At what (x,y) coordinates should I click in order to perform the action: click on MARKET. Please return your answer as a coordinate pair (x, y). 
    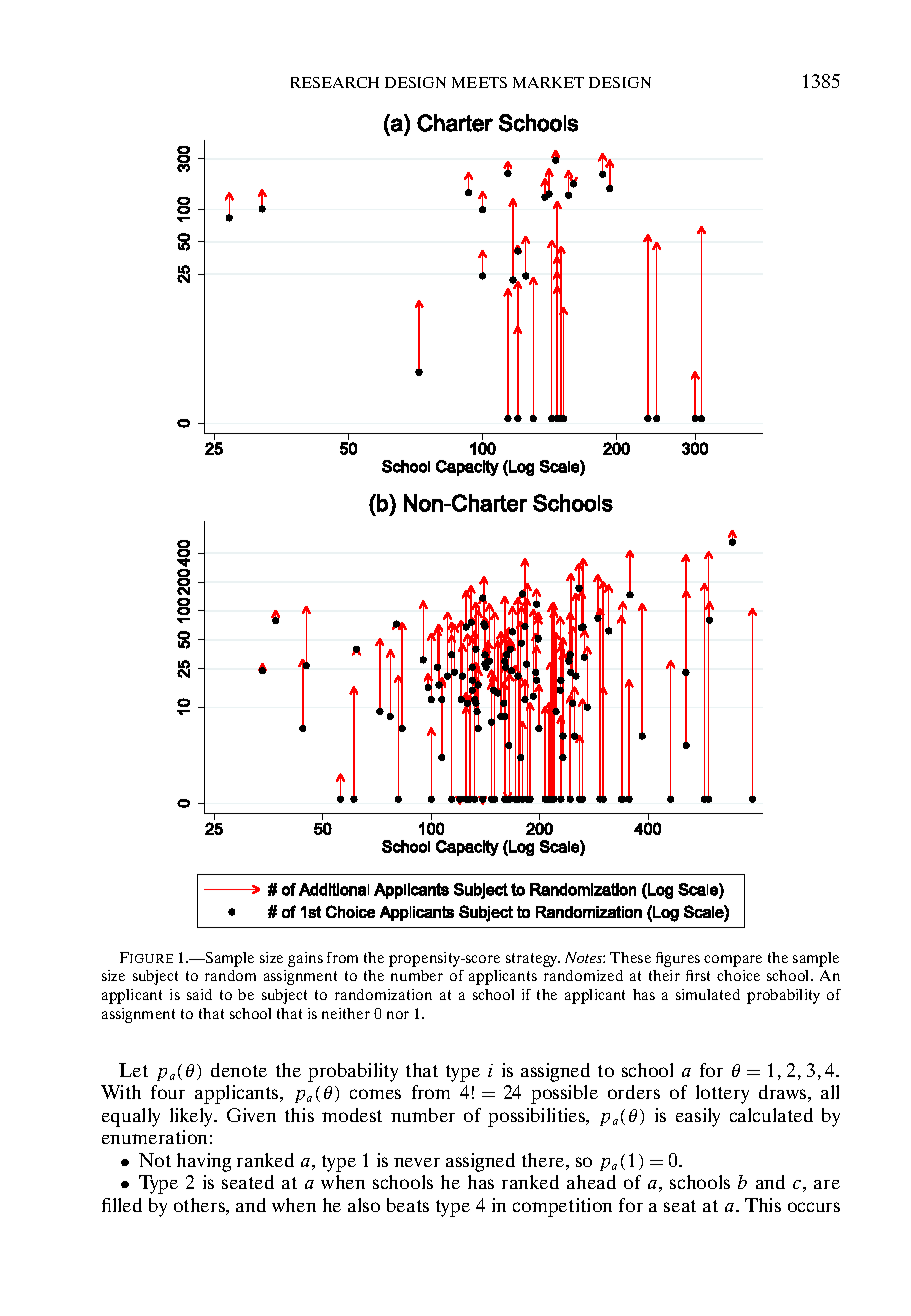
    Looking at the image, I should click on (548, 82).
